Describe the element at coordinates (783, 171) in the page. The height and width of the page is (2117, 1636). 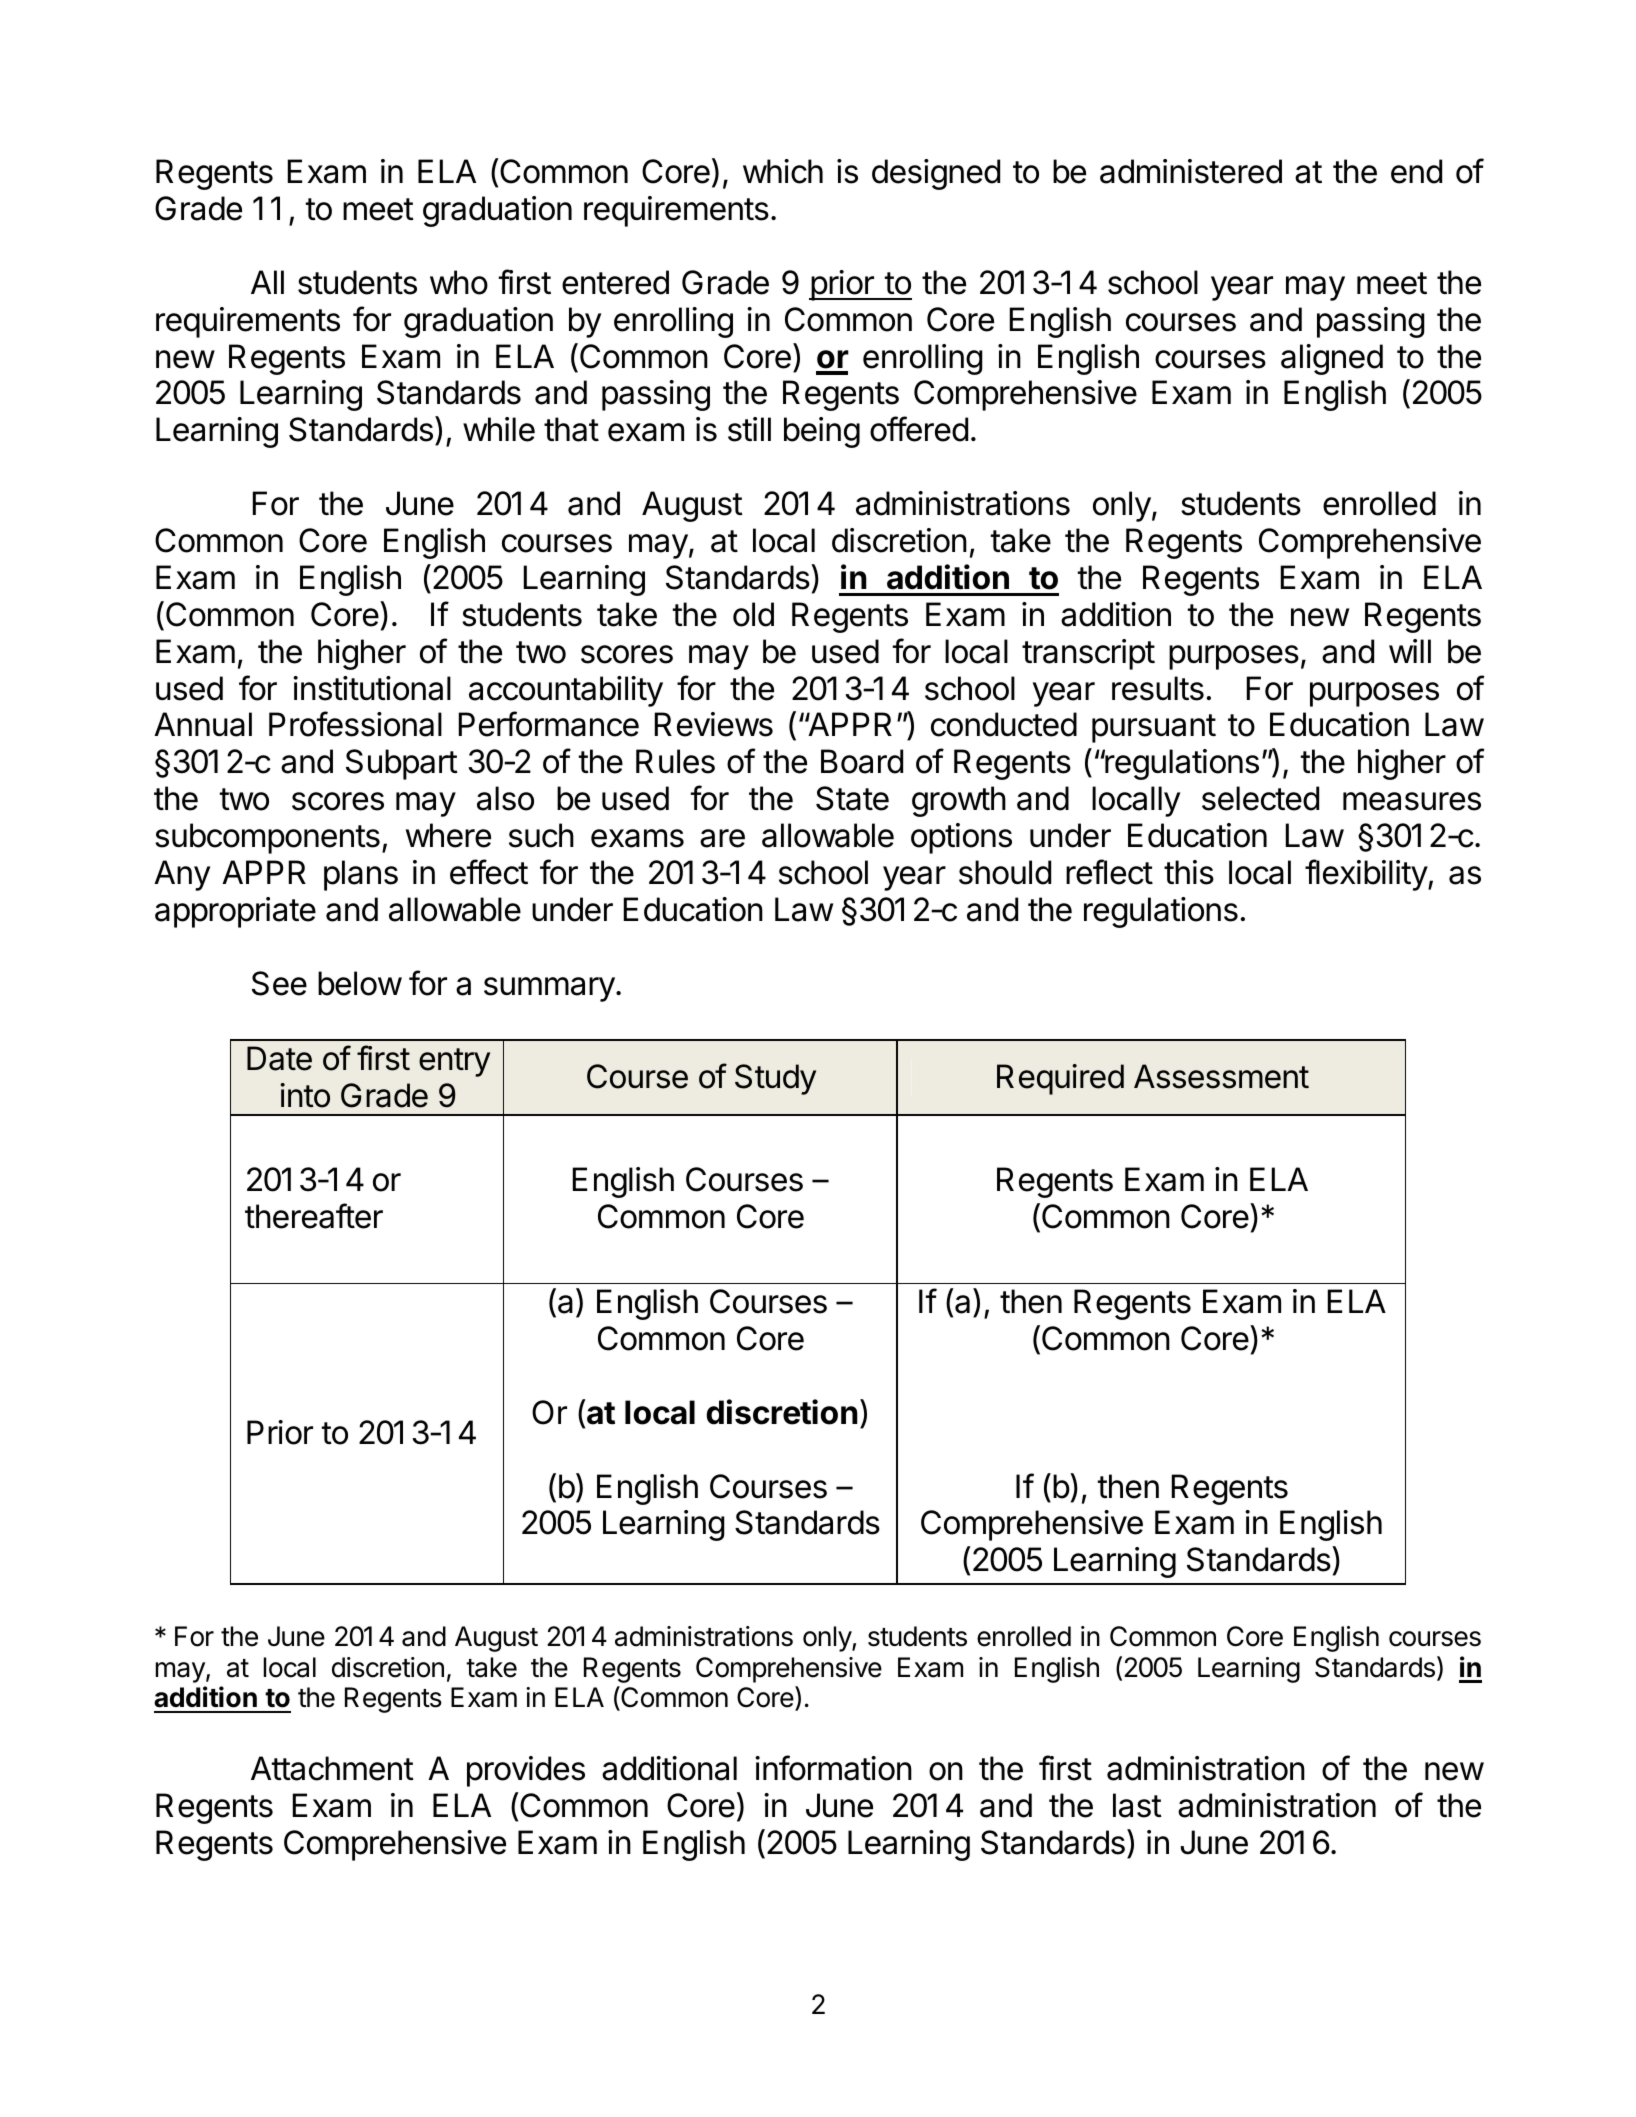
I see `which` at that location.
